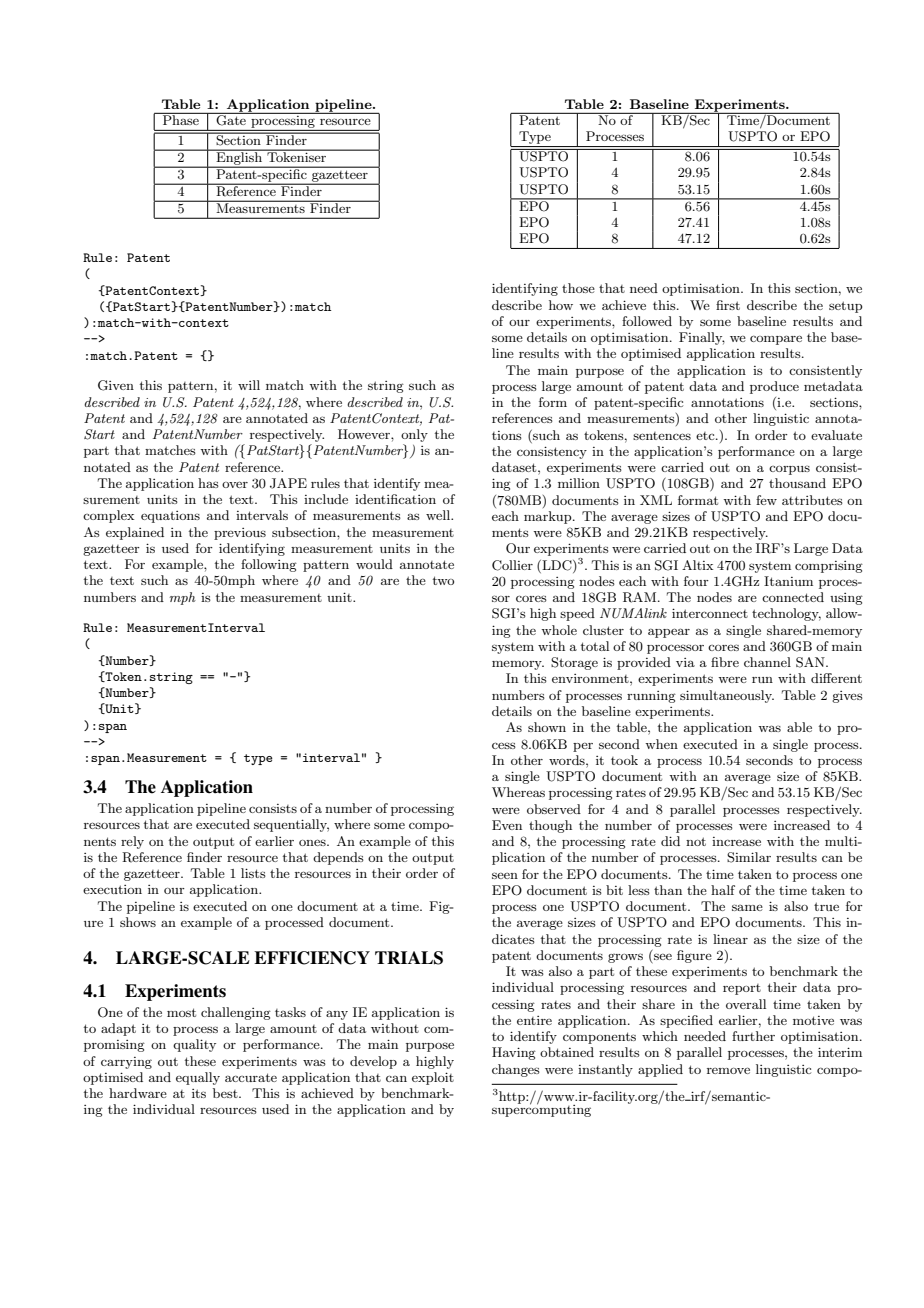 This screenshot has width=924, height=1308. Describe the element at coordinates (198, 1078) in the screenshot. I see `equally` at that location.
